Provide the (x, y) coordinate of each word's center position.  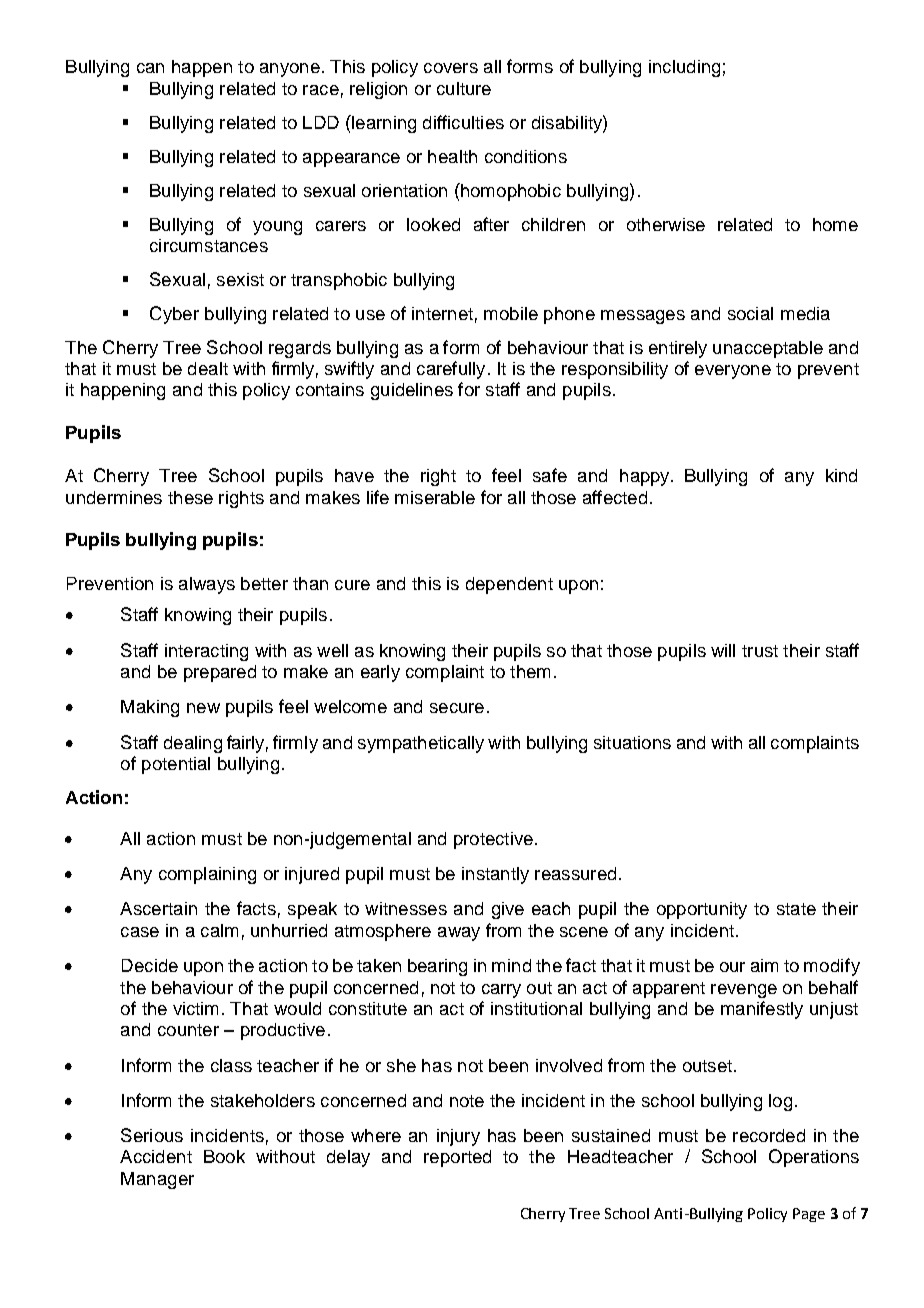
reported (457, 1158)
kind (841, 475)
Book (224, 1156)
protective (493, 840)
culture (464, 88)
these (190, 497)
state (796, 909)
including (684, 68)
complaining (207, 875)
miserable (435, 497)
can (150, 68)
